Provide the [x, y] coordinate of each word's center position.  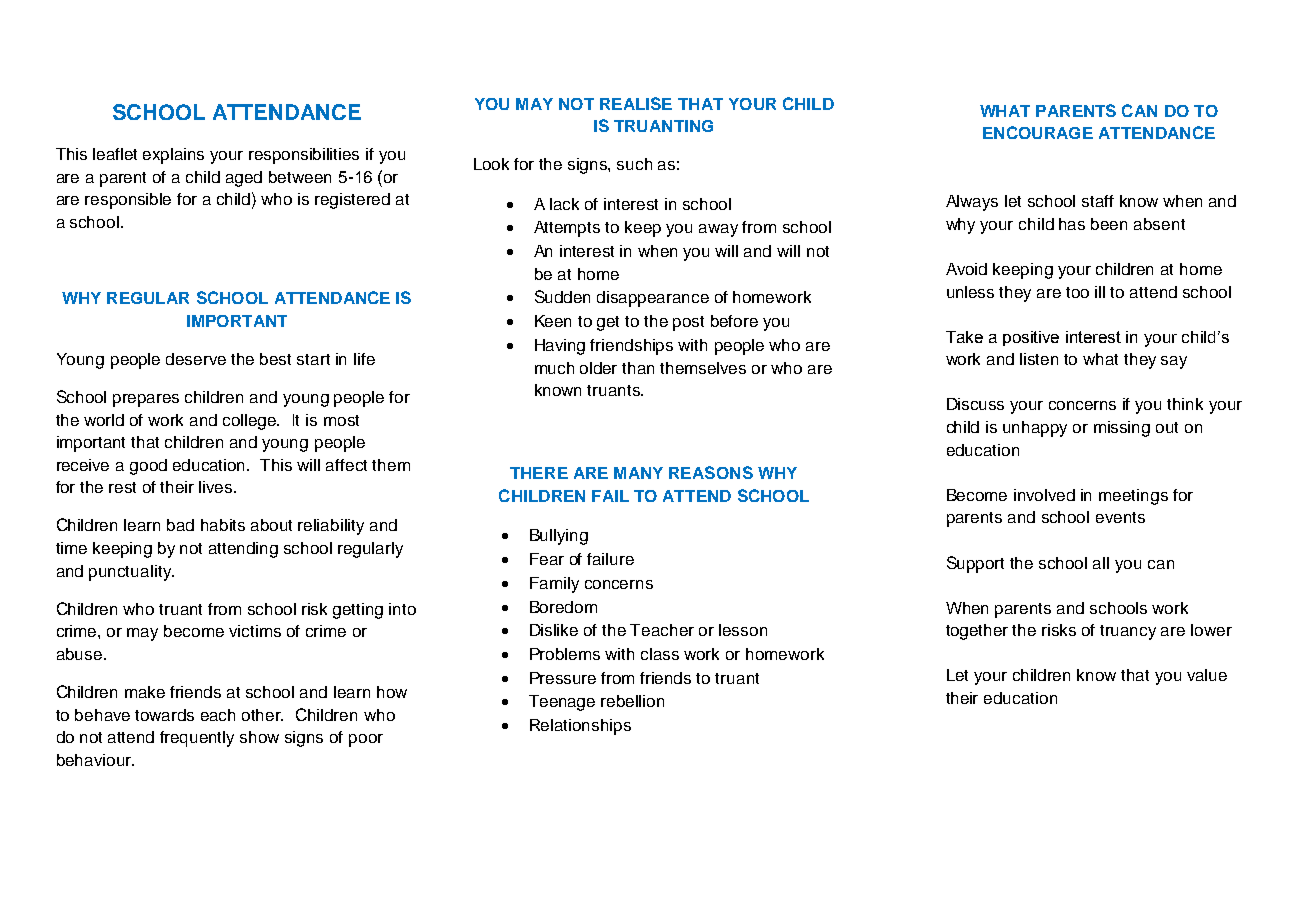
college [251, 422]
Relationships [580, 727]
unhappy [1035, 429]
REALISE [636, 103]
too [1077, 292]
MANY [638, 473]
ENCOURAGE [1038, 132]
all [1101, 563]
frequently [197, 739]
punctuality [131, 573]
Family [554, 585]
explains [173, 156]
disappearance [653, 299]
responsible [128, 201]
